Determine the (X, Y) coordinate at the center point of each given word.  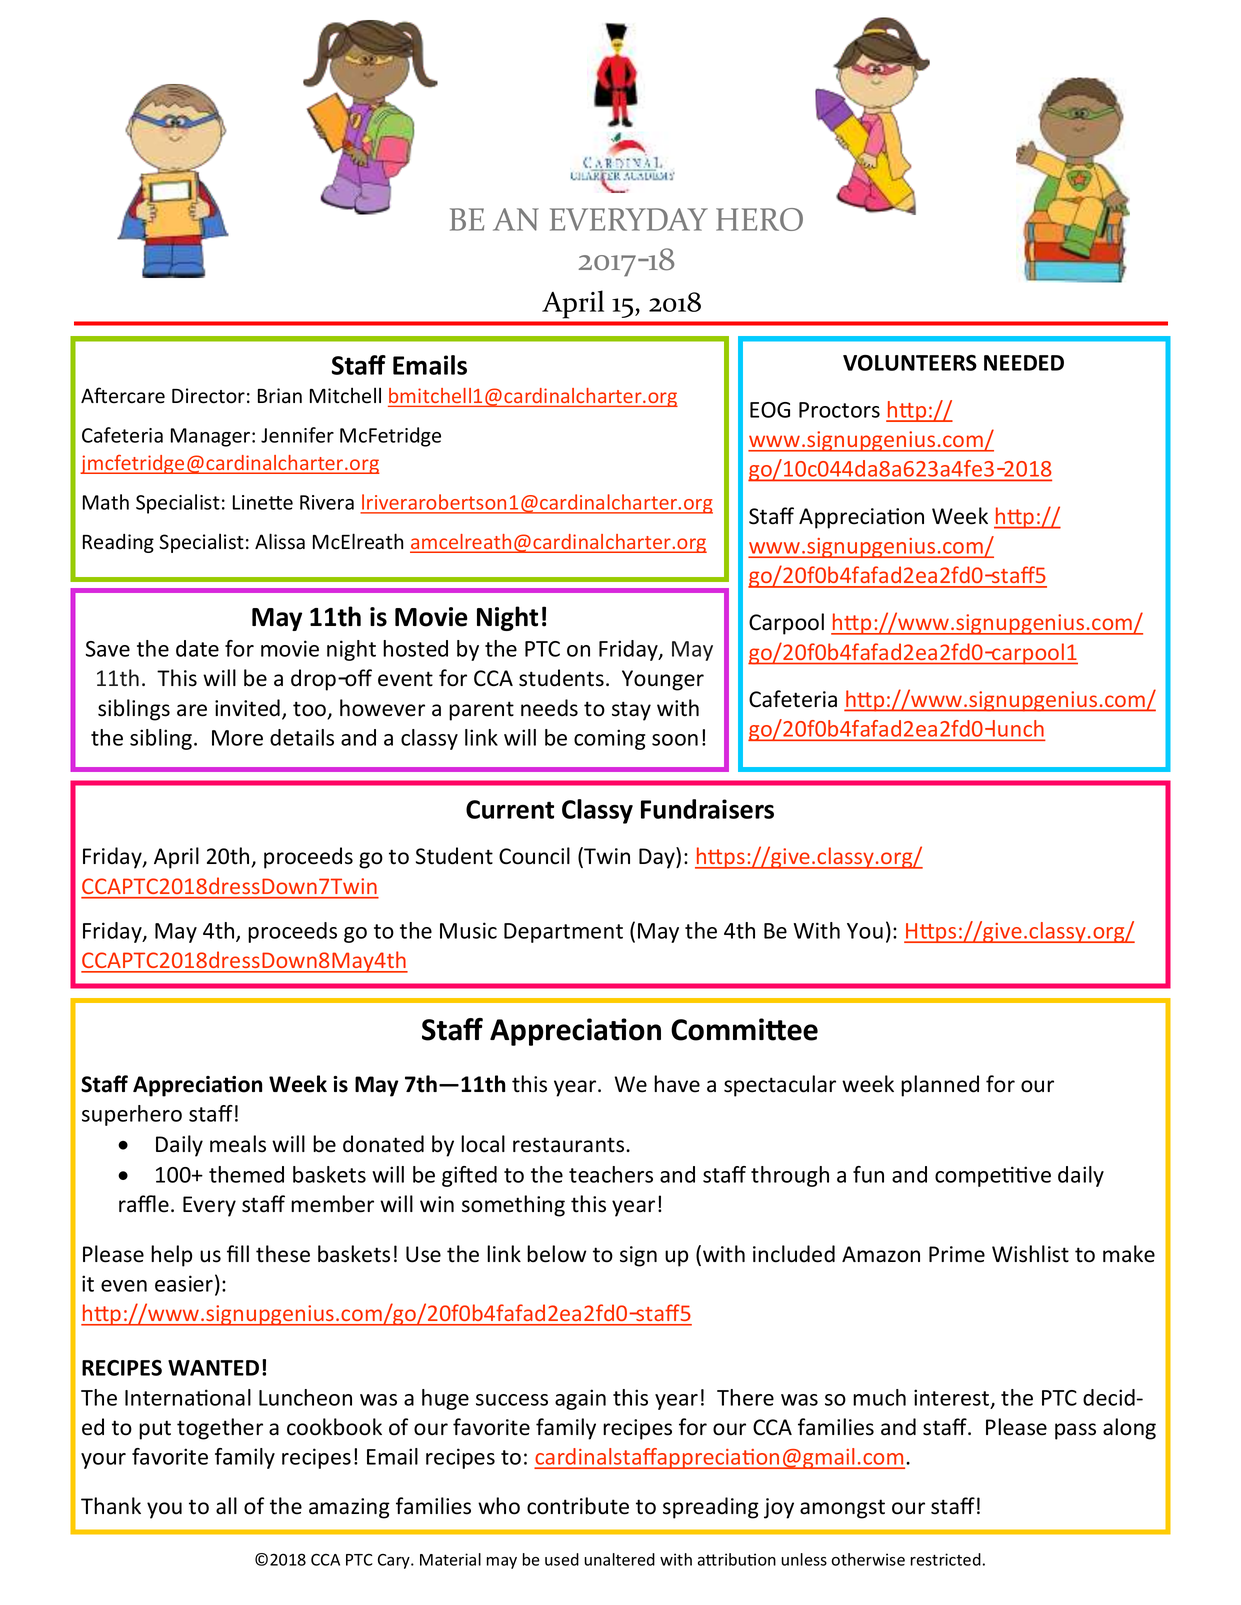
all (226, 1506)
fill (238, 1253)
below (556, 1254)
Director (208, 396)
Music (468, 930)
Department (563, 933)
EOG (770, 410)
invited (247, 708)
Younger (663, 680)
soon (675, 740)
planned (940, 1086)
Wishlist (1030, 1254)
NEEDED (1024, 363)
